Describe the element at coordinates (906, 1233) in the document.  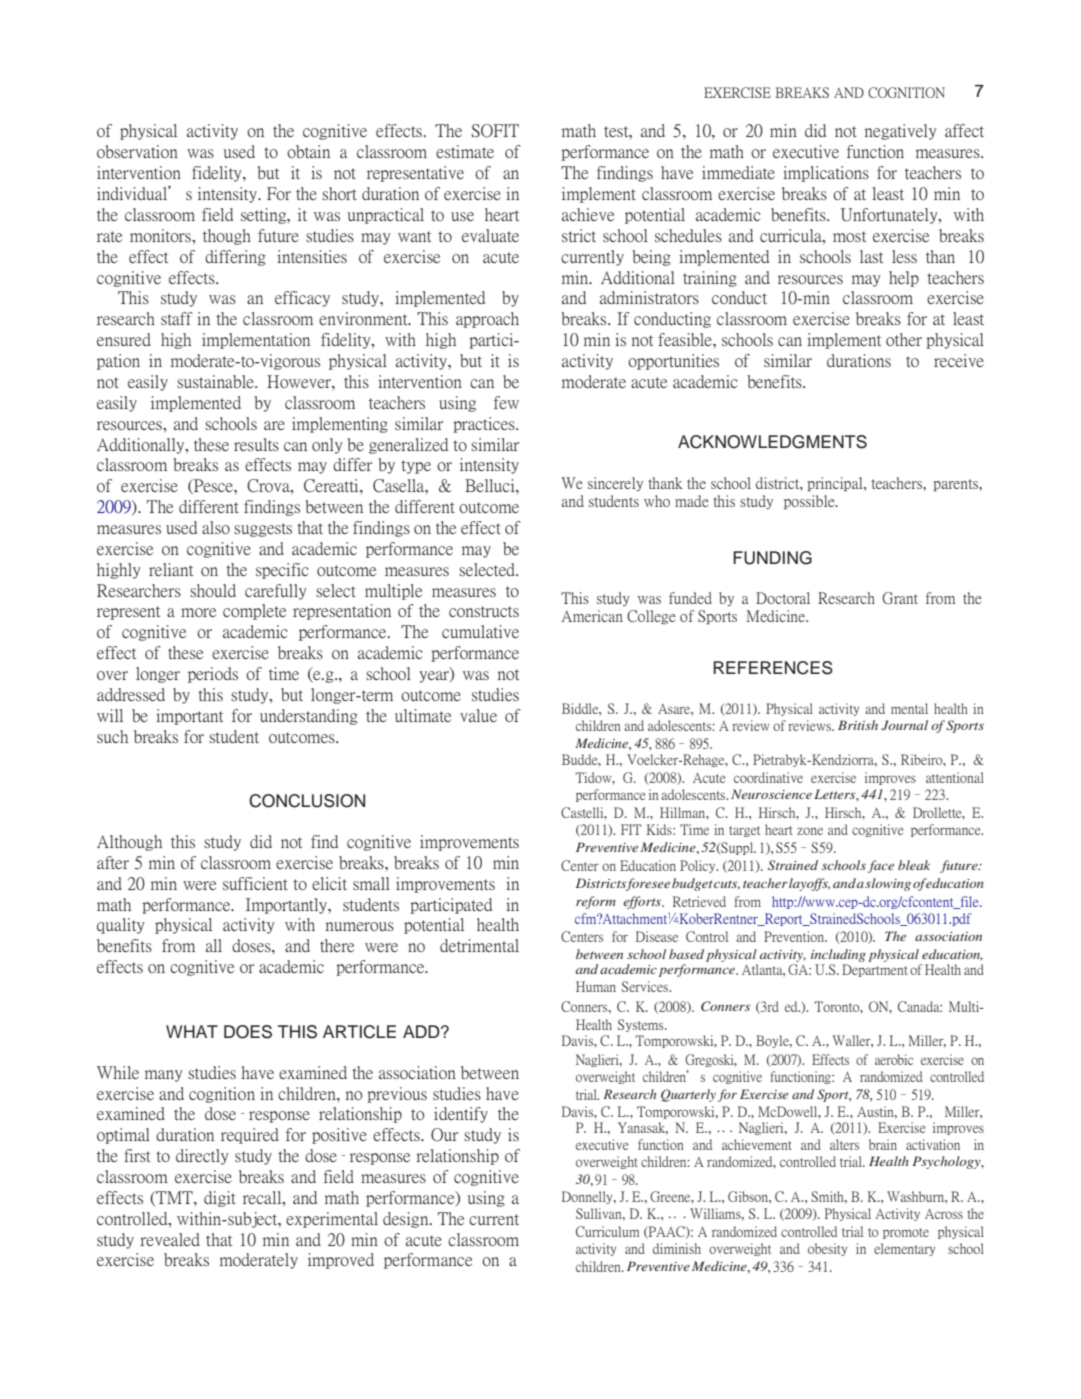
I see `promote` at that location.
